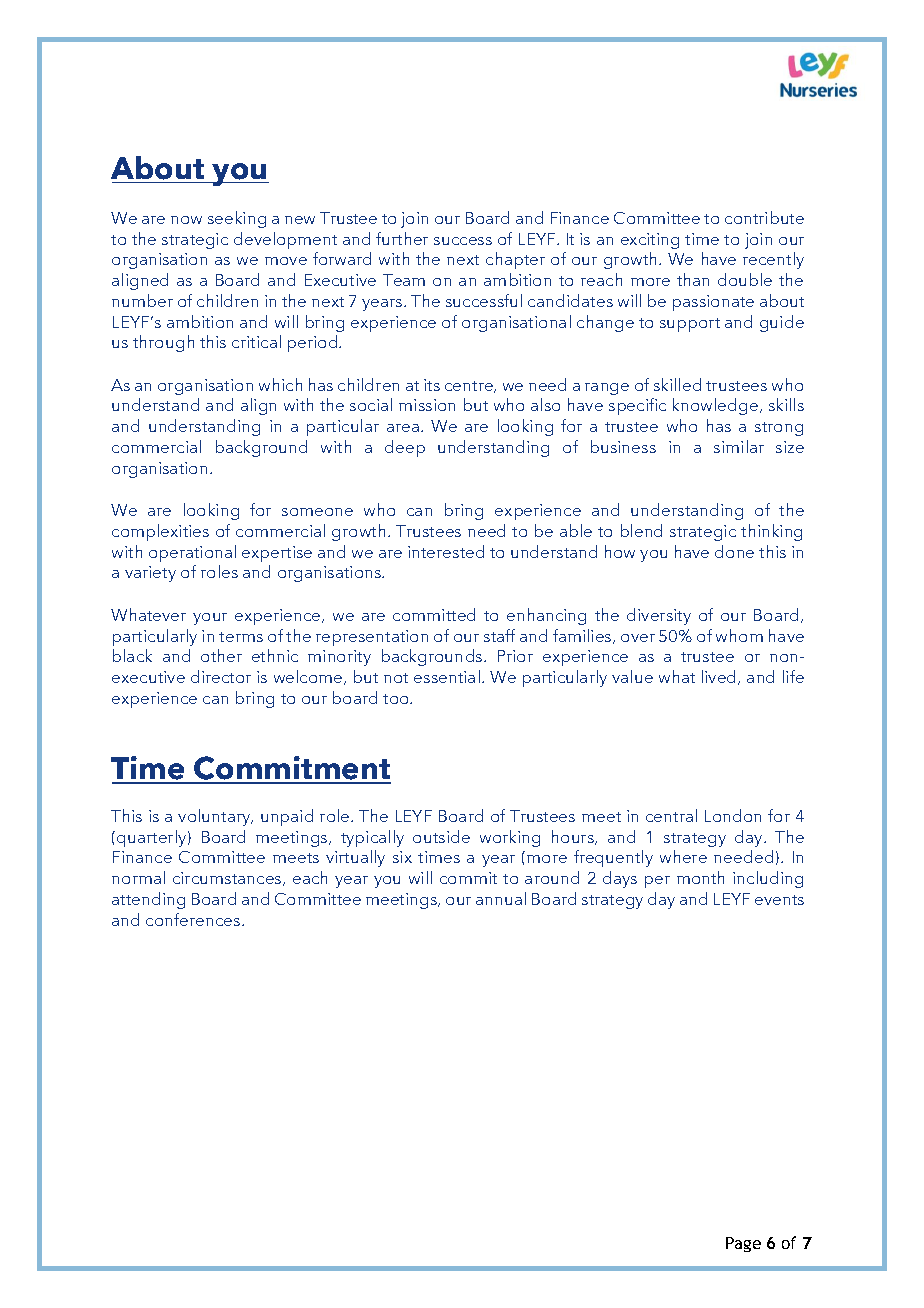 Image resolution: width=924 pixels, height=1308 pixels. I want to click on month, so click(700, 877).
